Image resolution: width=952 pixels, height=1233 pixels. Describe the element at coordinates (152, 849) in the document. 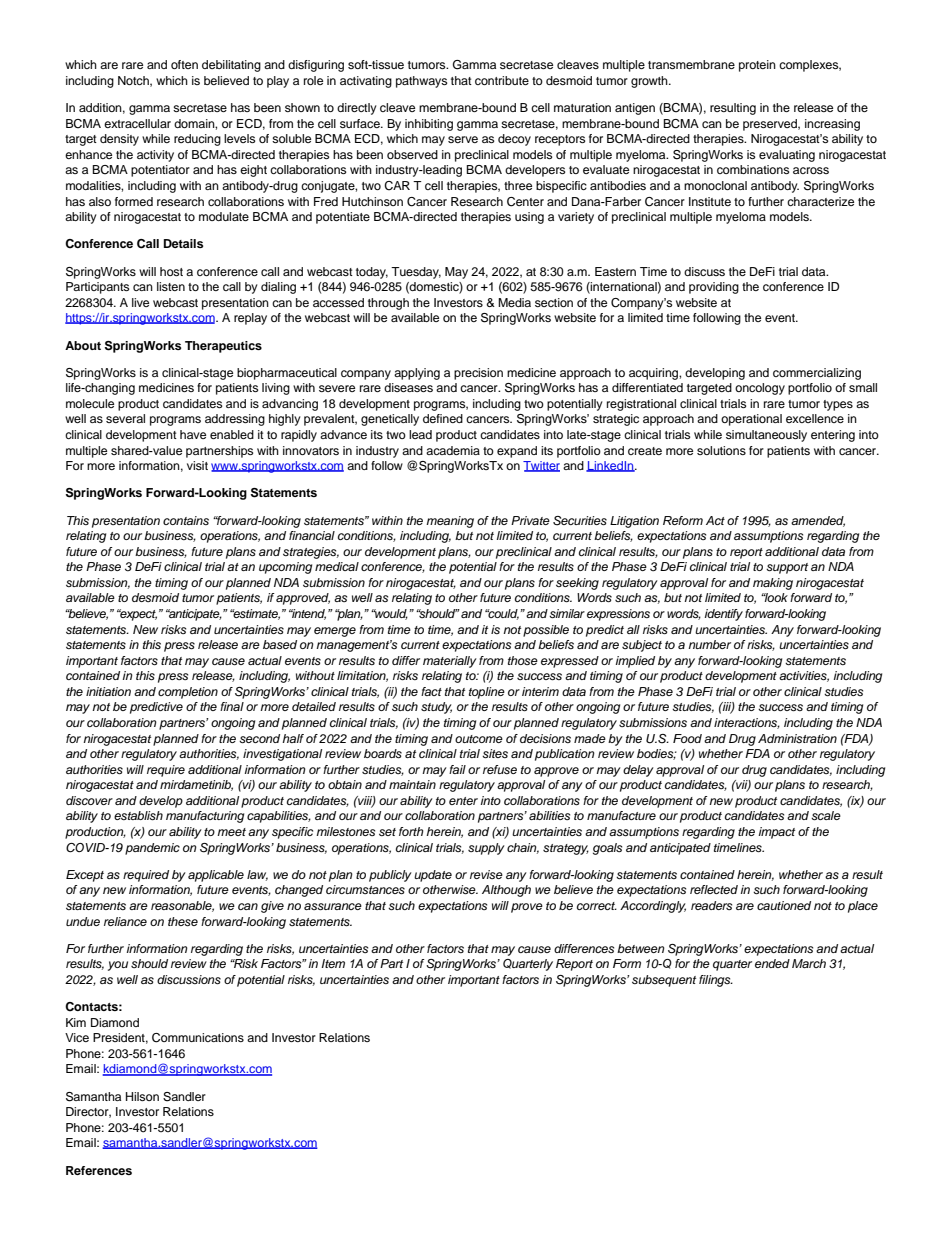

I see `pandemic` at that location.
